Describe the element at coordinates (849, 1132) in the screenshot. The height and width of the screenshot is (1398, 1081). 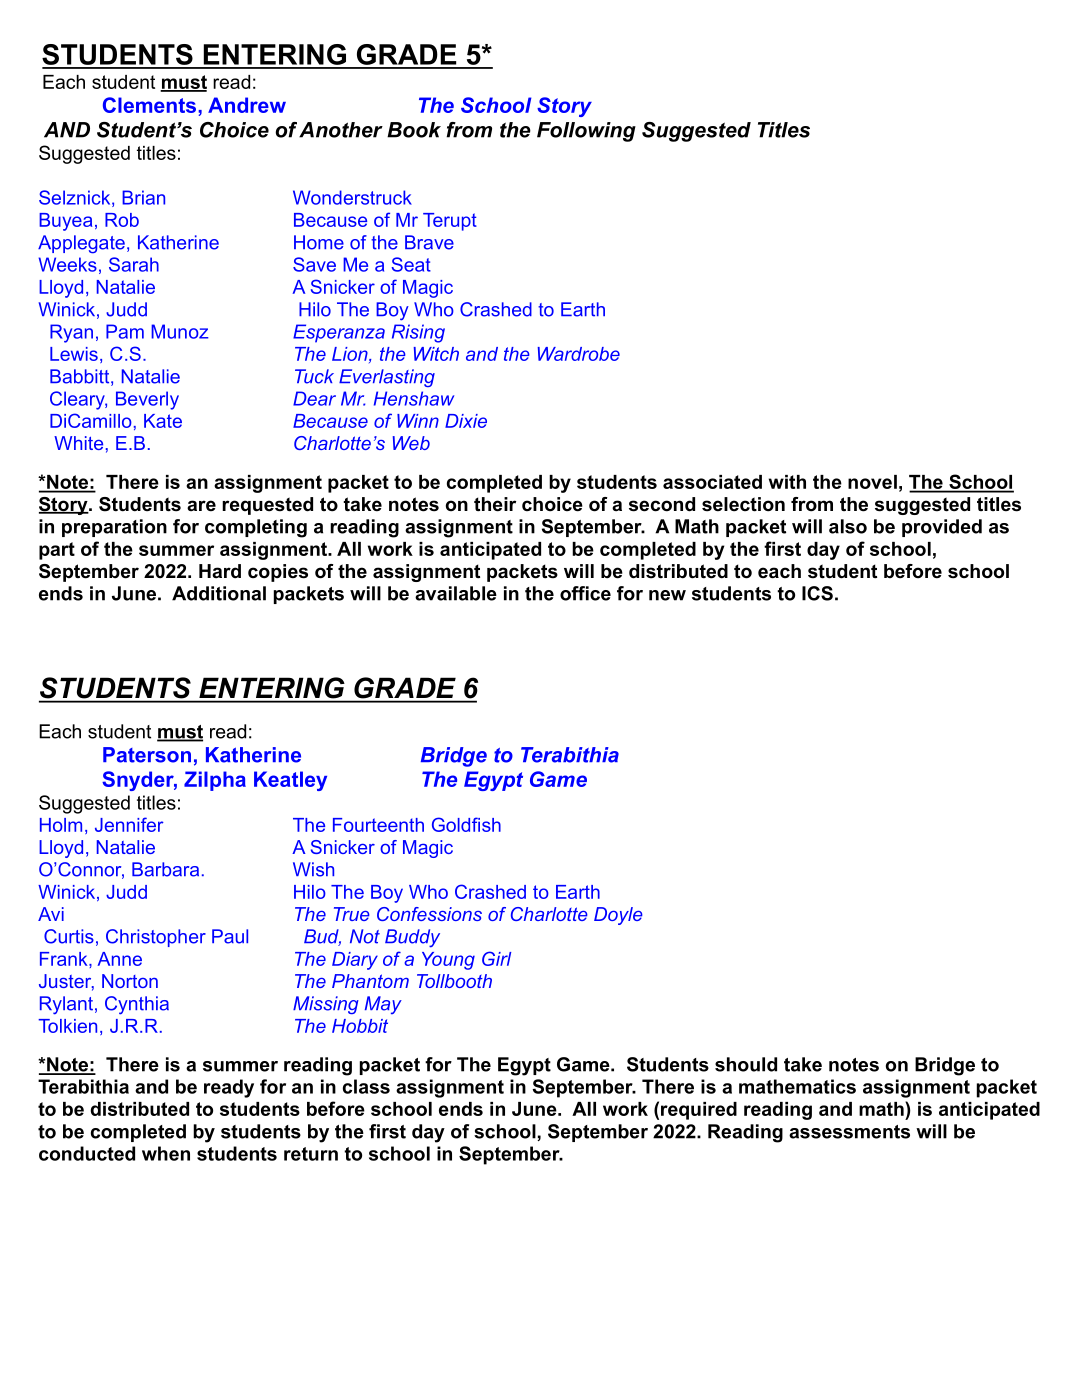
I see `assessments` at that location.
